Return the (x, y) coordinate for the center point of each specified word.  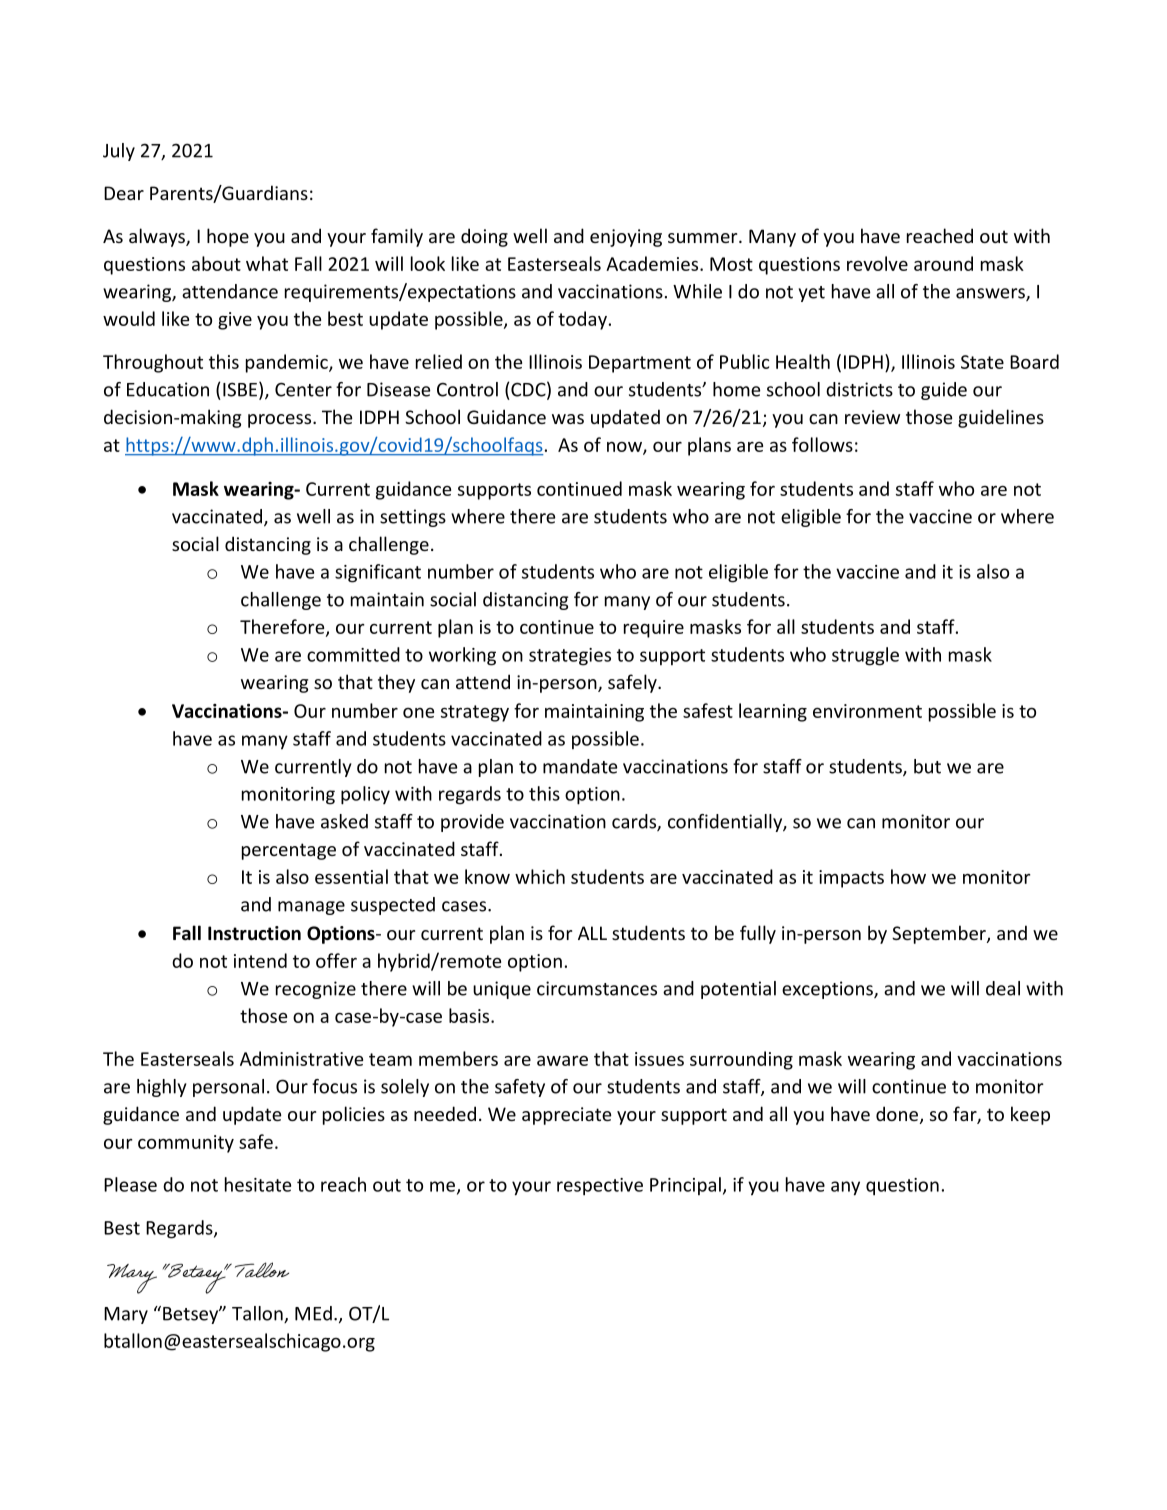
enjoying (626, 238)
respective (600, 1187)
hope (228, 237)
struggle (865, 656)
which (540, 876)
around (943, 263)
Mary (126, 1315)
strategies (570, 657)
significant (378, 573)
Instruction (254, 933)
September (940, 934)
